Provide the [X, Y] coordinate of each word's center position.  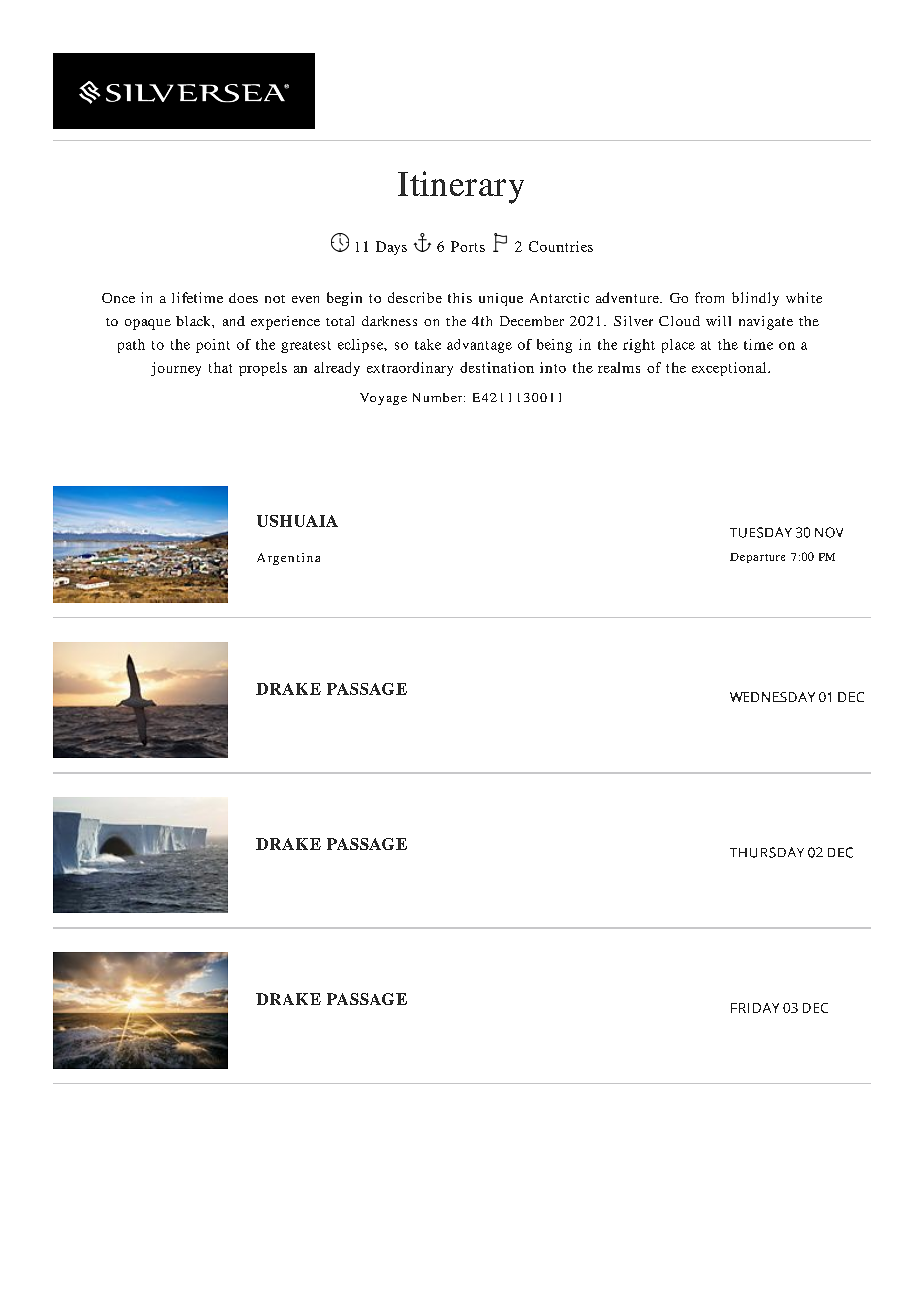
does [243, 298]
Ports [468, 246]
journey [176, 369]
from [709, 297]
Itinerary [461, 187]
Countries [561, 246]
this [460, 298]
